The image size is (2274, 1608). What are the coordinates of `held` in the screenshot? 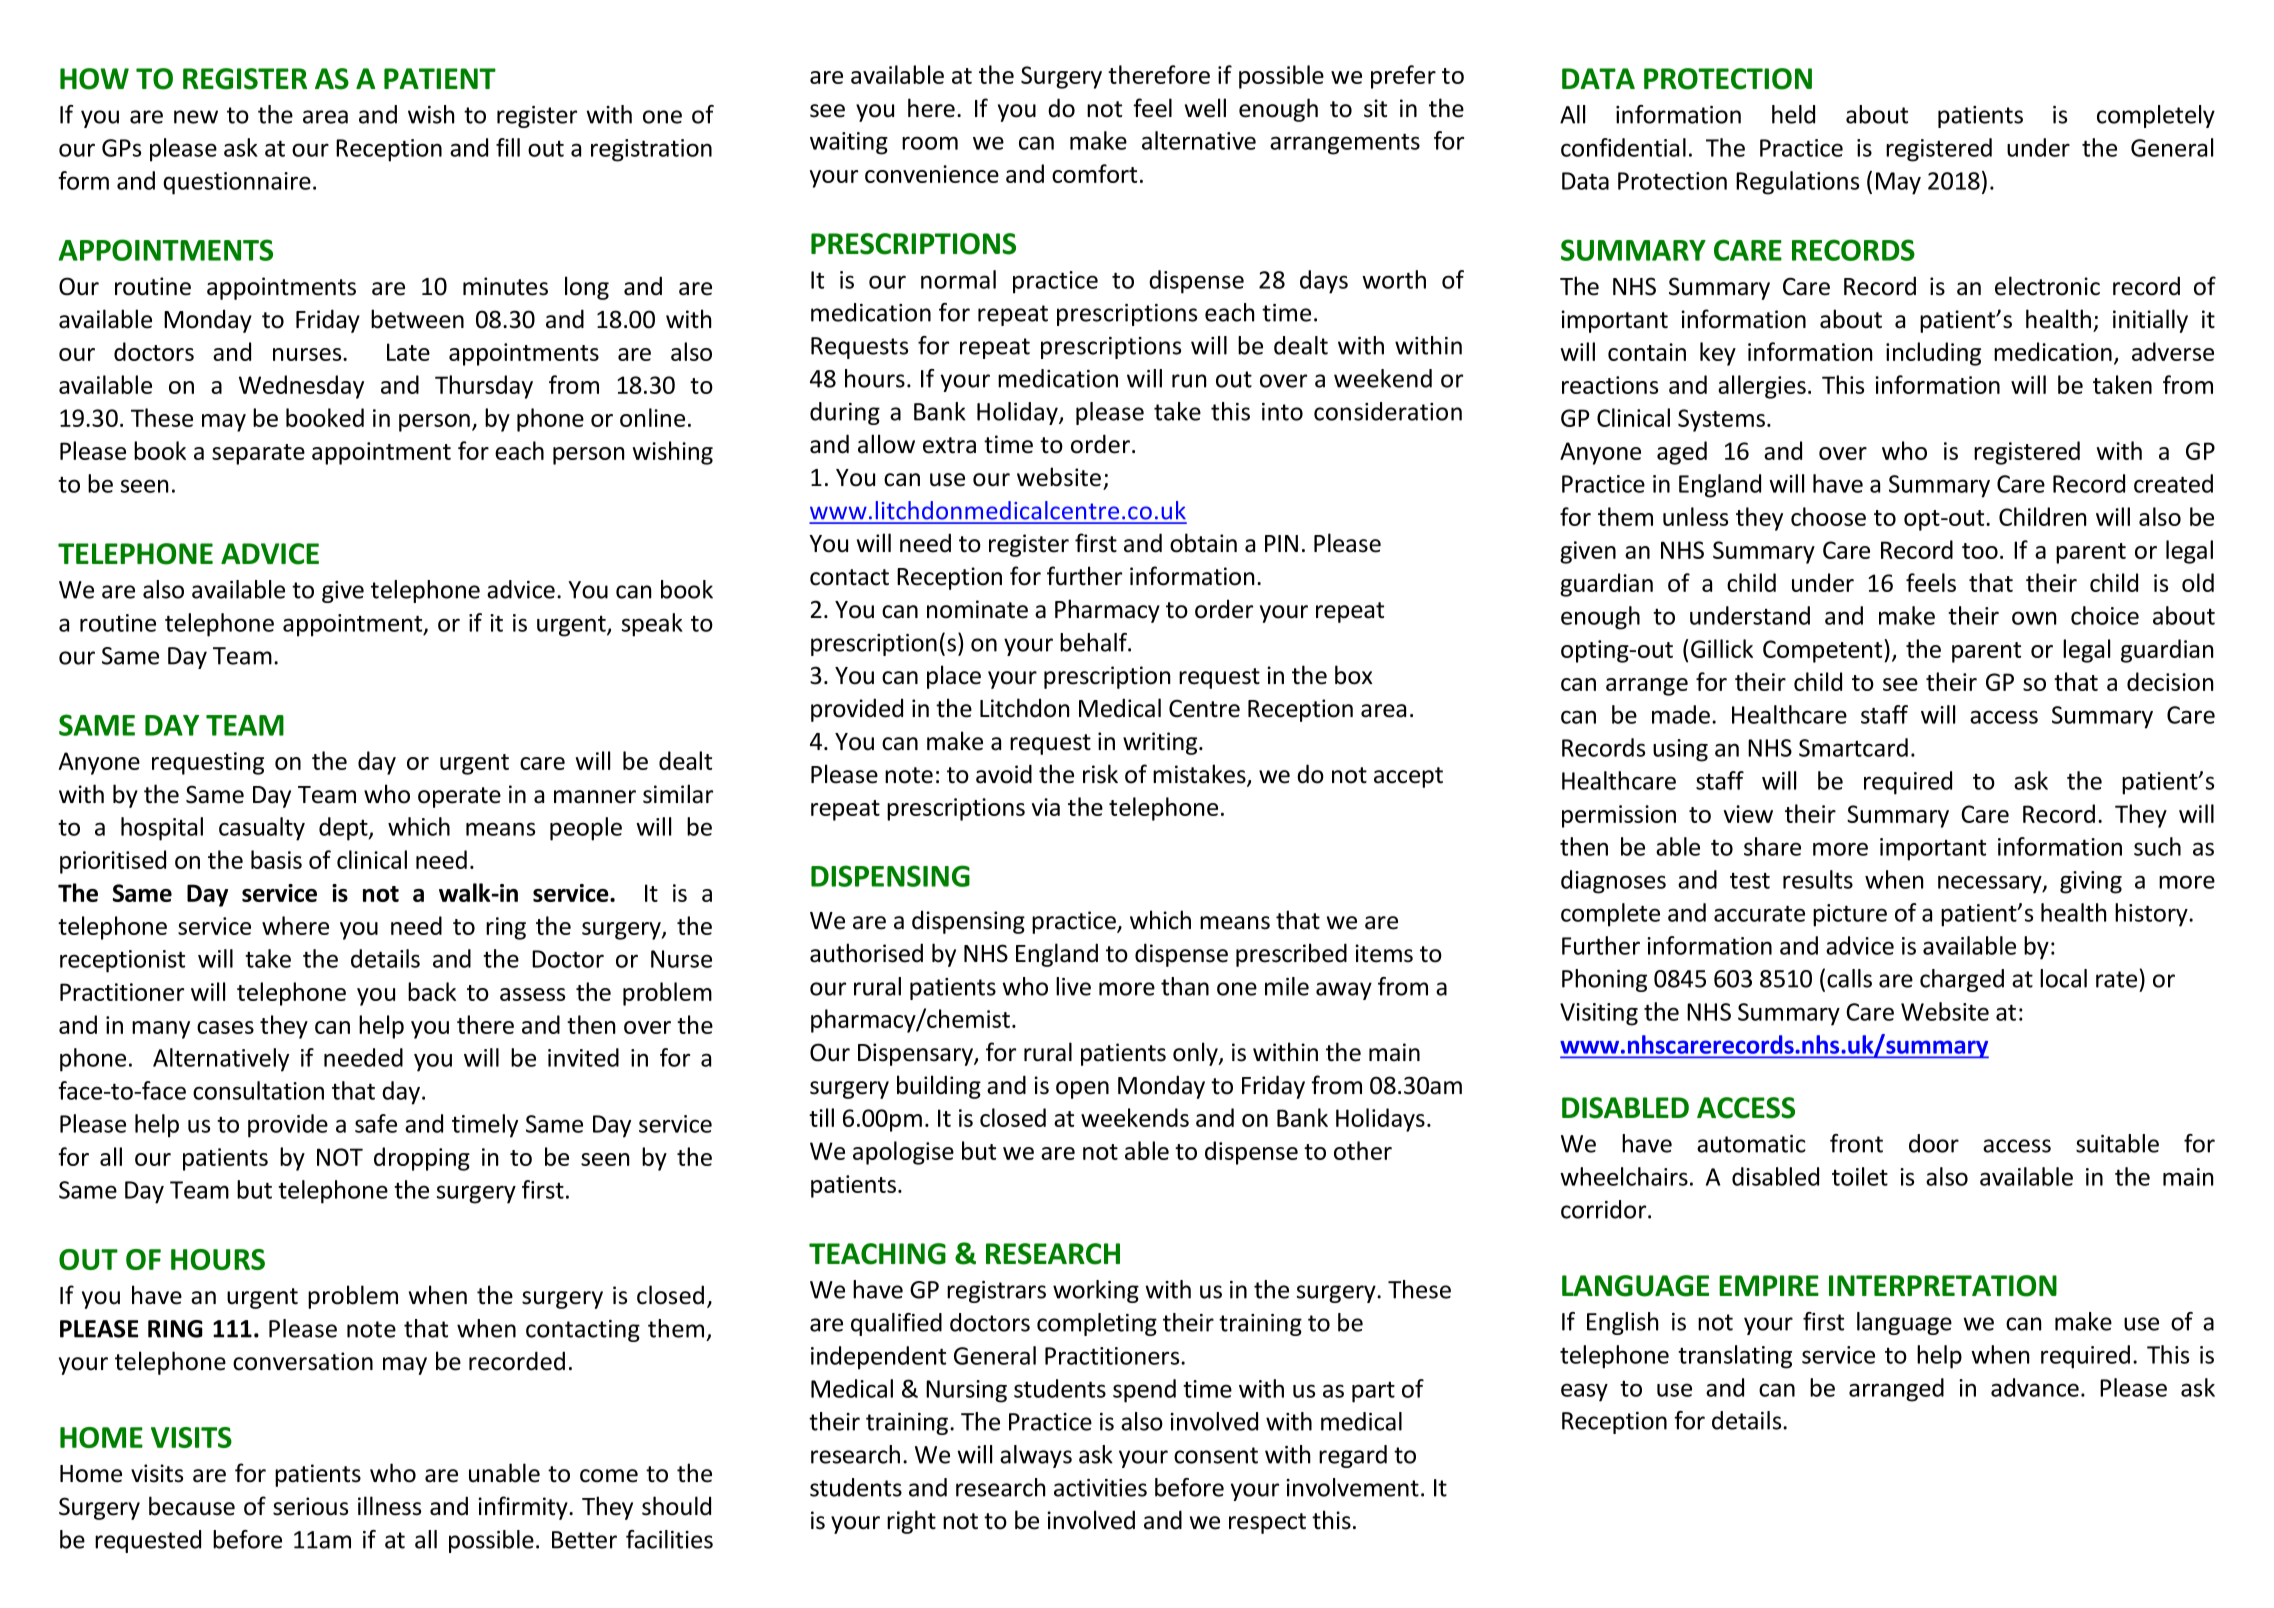 It's located at (1793, 114).
